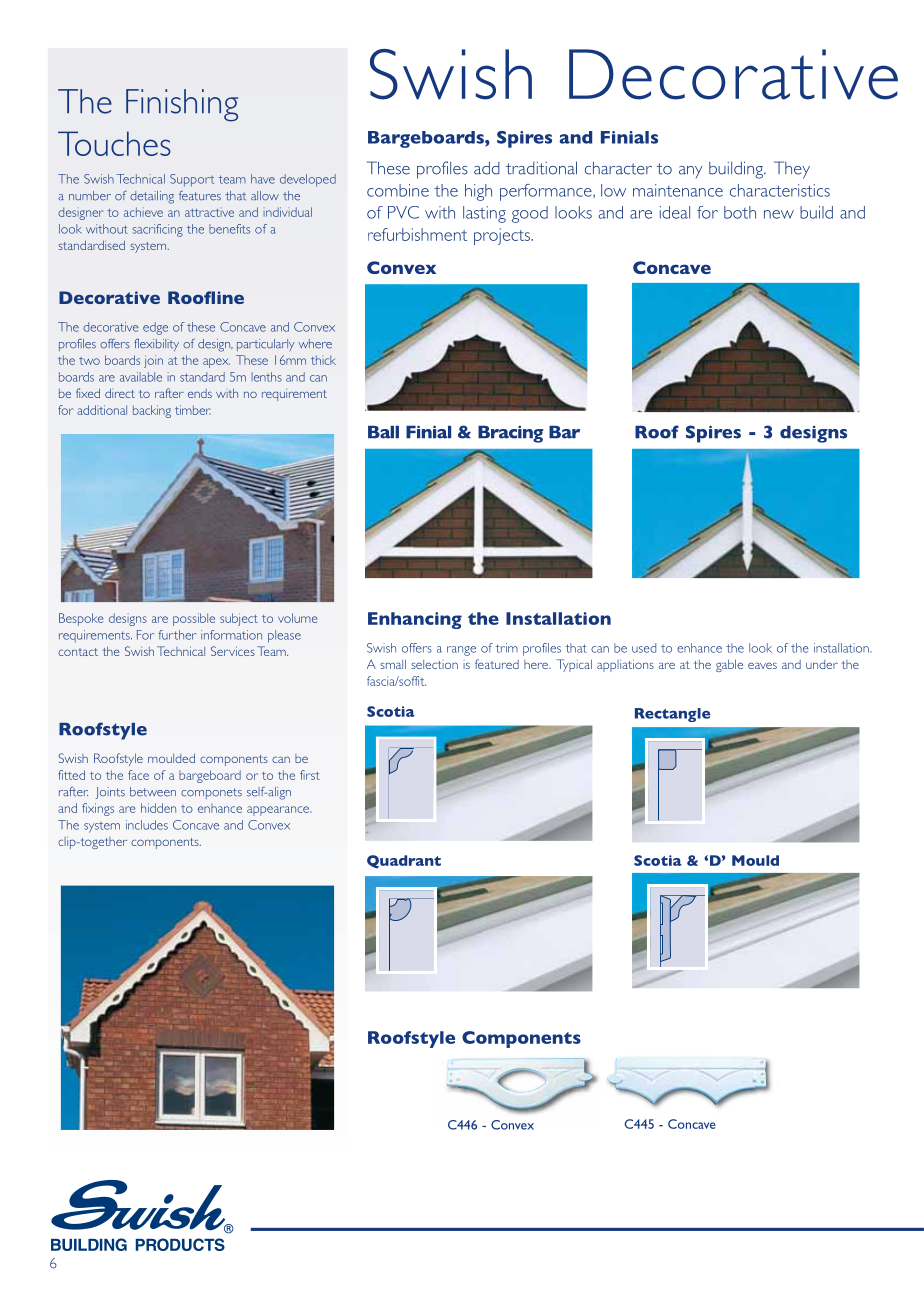 This page has width=924, height=1304. What do you see at coordinates (691, 172) in the page?
I see `any` at bounding box center [691, 172].
